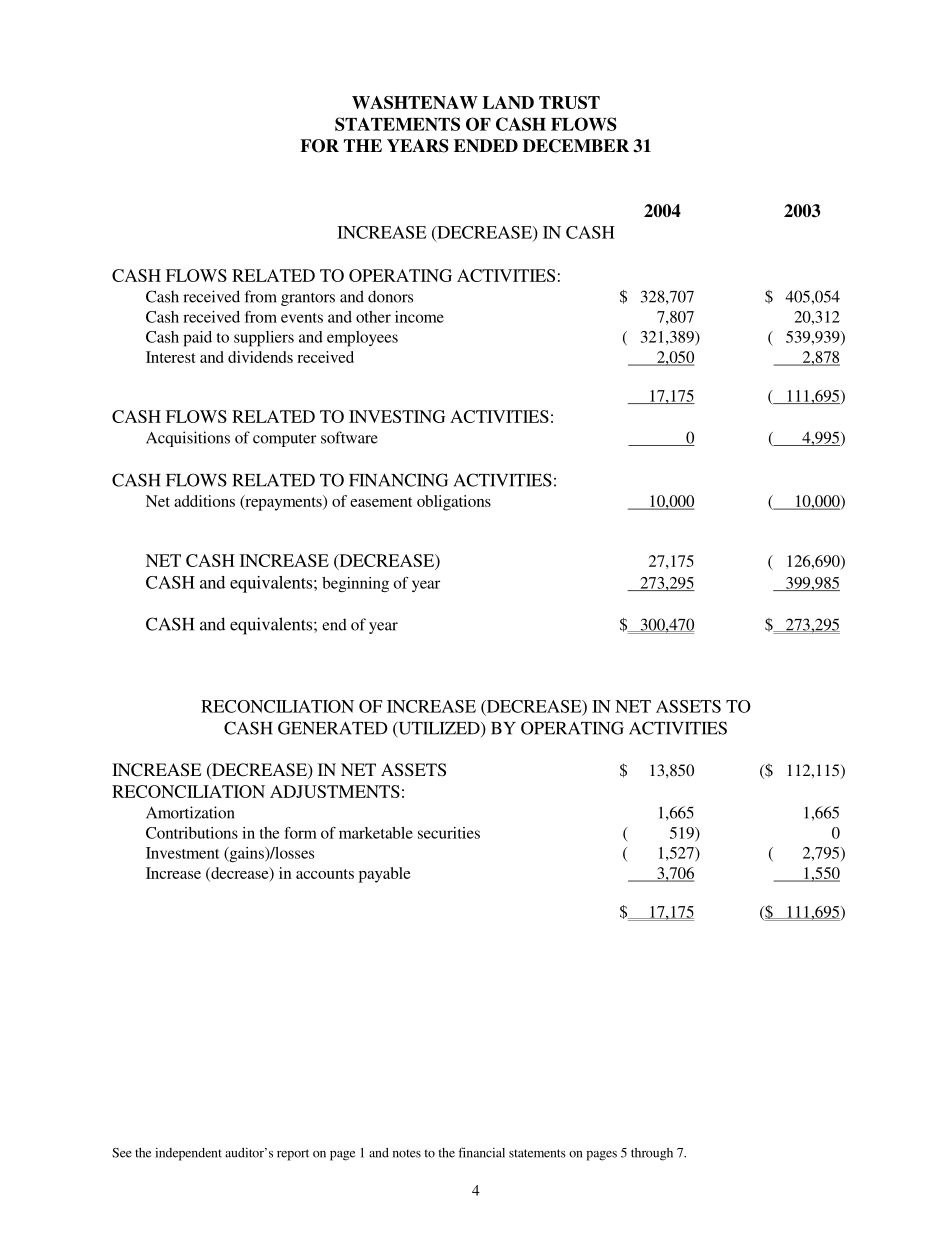 The width and height of the document is (952, 1233). Describe the element at coordinates (486, 146) in the document. I see `ENDED` at that location.
